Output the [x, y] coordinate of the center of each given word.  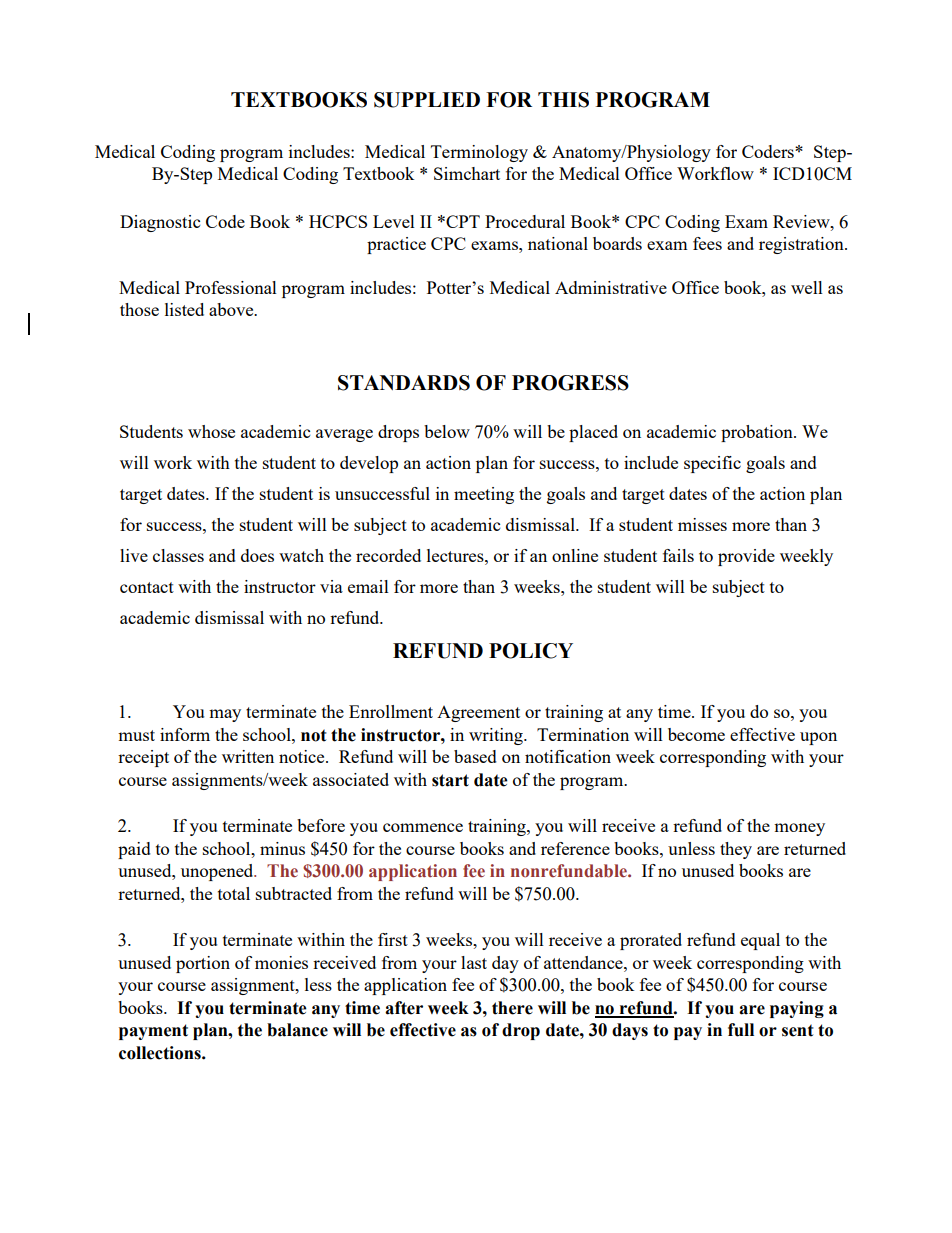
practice [396, 245]
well [807, 287]
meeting [484, 495]
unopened [218, 872]
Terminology [479, 153]
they [736, 850]
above [232, 309]
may [225, 715]
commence [423, 827]
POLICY [531, 651]
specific [712, 464]
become [696, 734]
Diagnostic [160, 223]
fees [707, 243]
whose [211, 431]
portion [203, 964]
